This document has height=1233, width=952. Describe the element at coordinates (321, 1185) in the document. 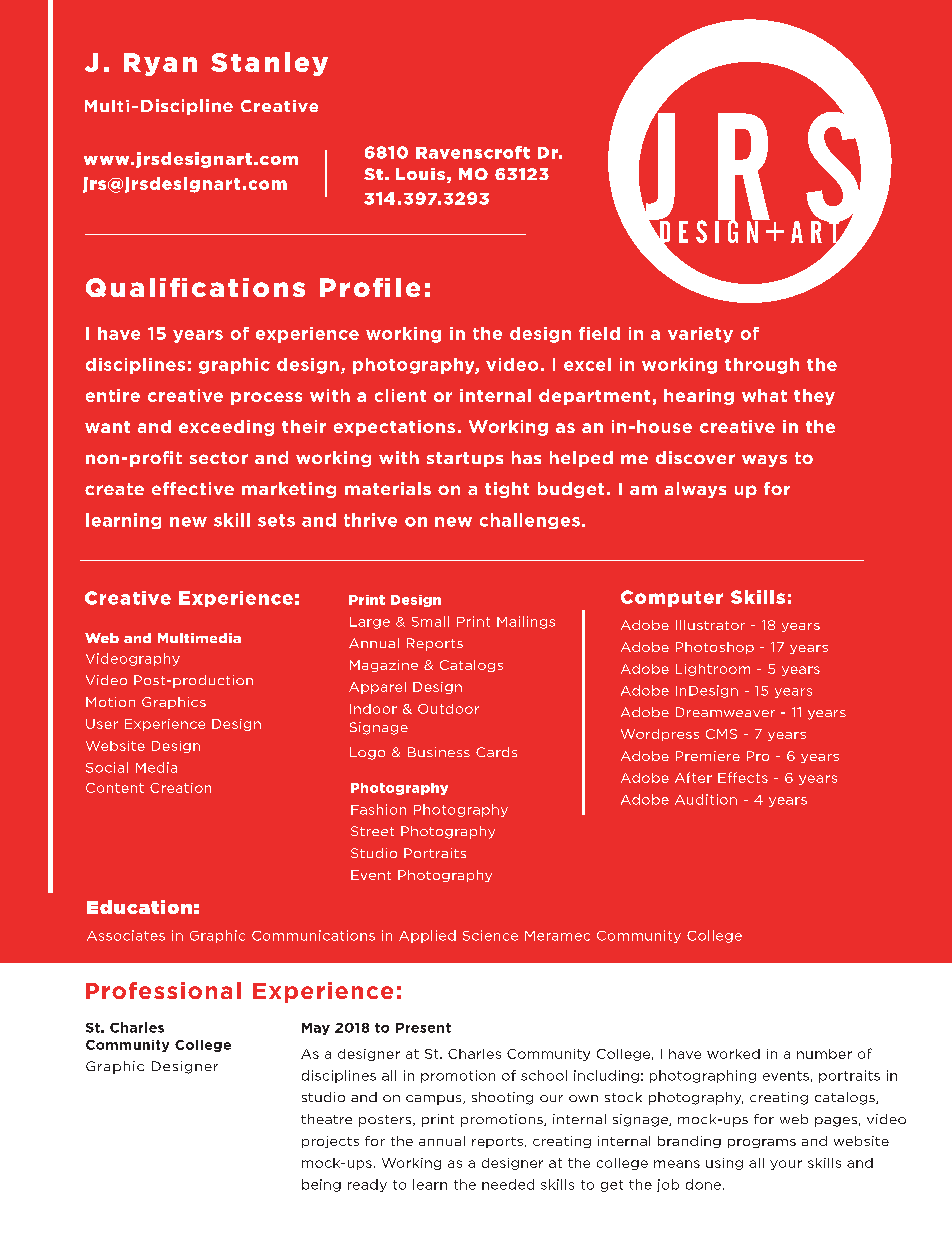

I see `being` at that location.
